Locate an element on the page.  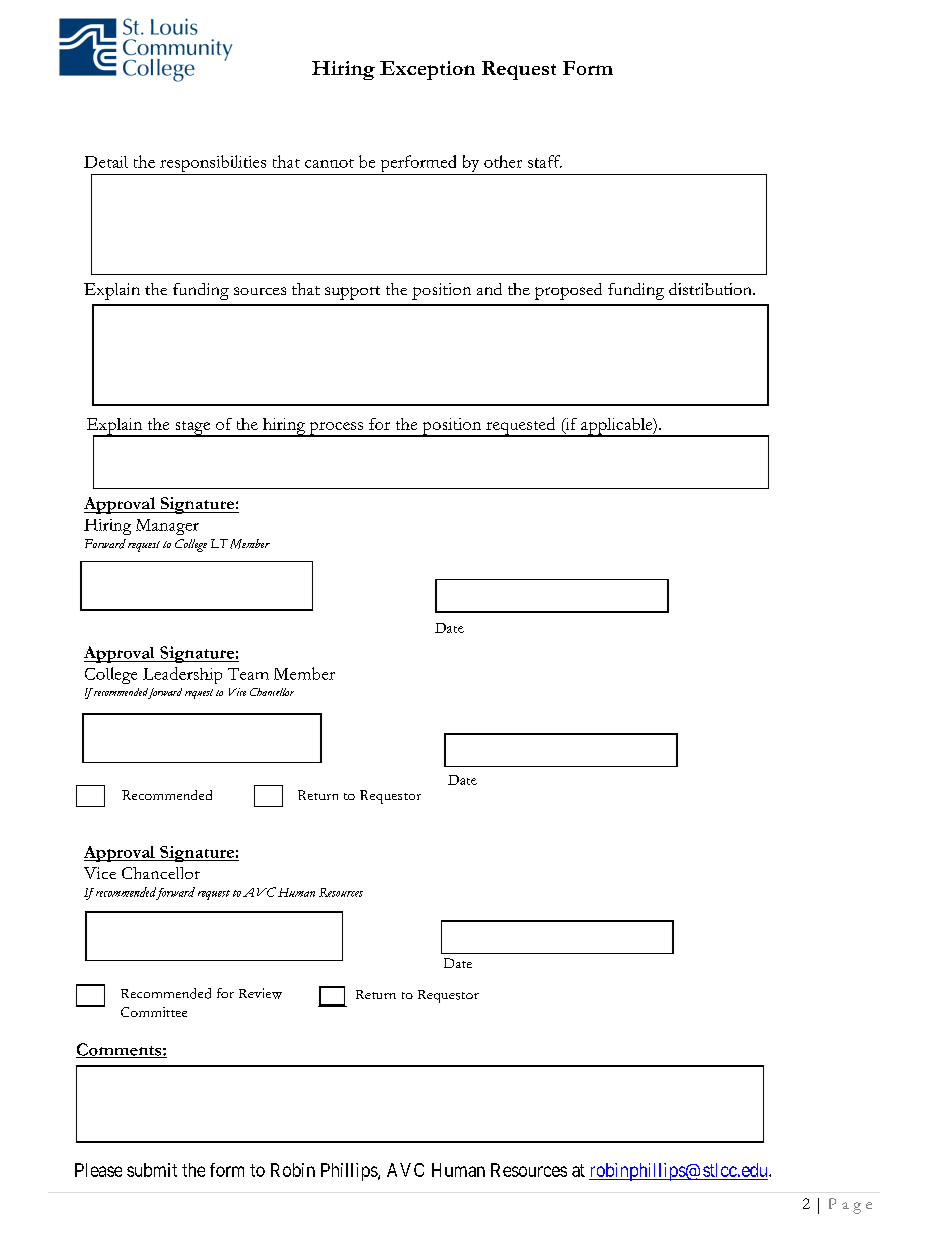
Page is located at coordinates (850, 1206).
